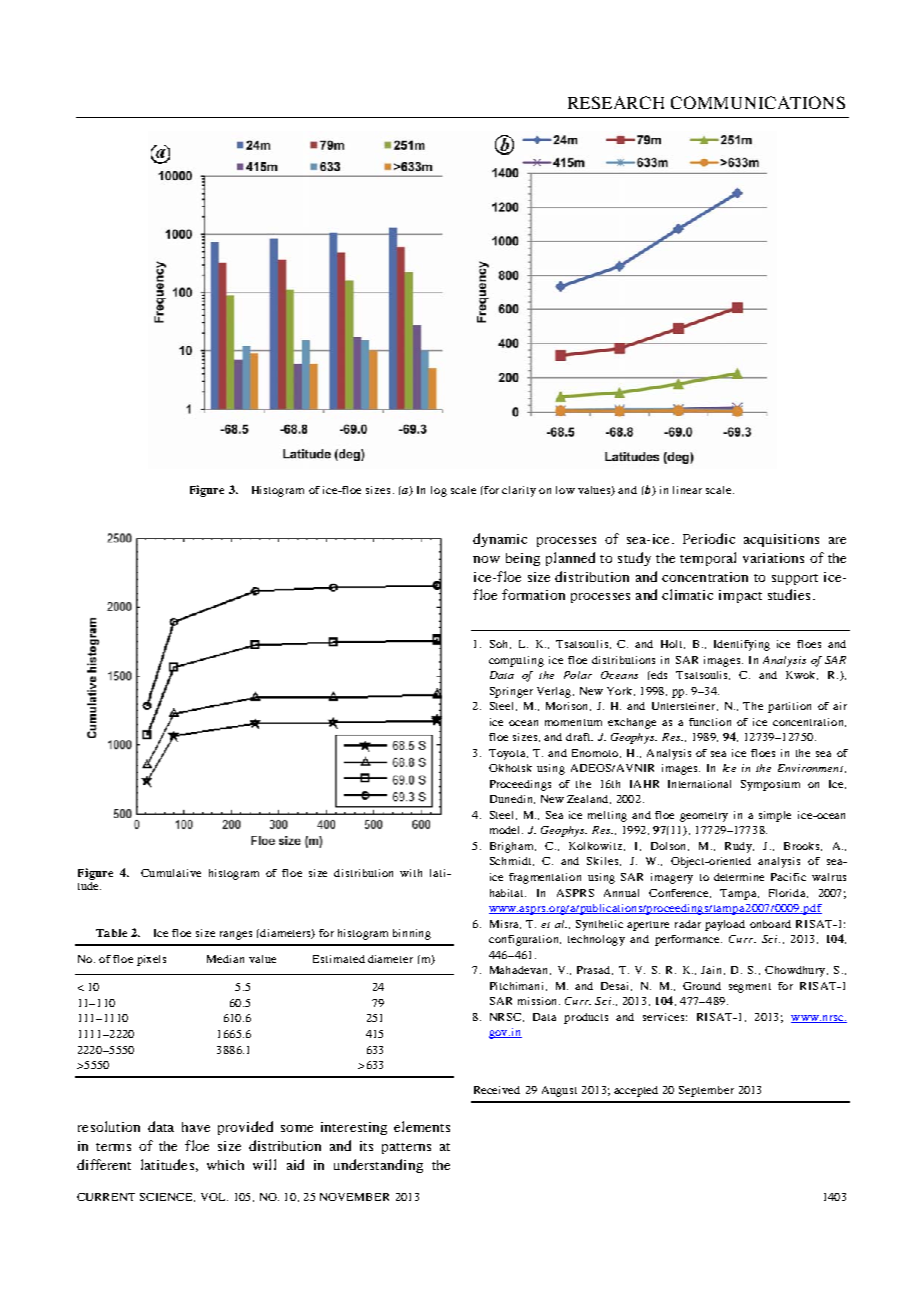 This document has height=1308, width=924. I want to click on which, so click(225, 1165).
